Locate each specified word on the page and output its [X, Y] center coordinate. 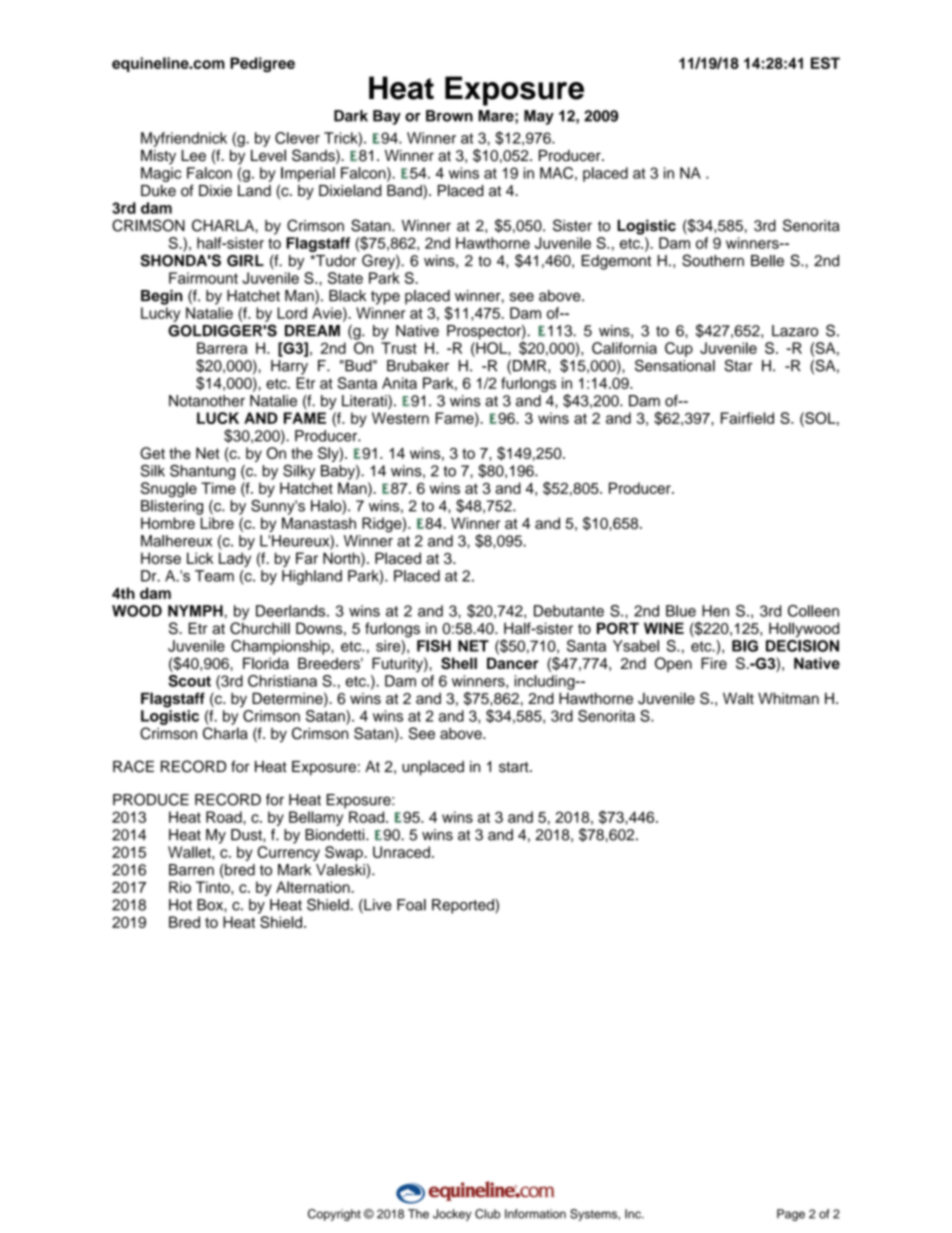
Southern [713, 260]
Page [791, 1215]
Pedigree [262, 64]
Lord [292, 313]
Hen [715, 611]
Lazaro [795, 331]
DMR [531, 366]
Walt [738, 698]
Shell [459, 663]
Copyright [334, 1215]
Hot [180, 905]
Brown [449, 116]
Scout [189, 681]
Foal [411, 905]
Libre [217, 523]
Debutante [569, 611]
